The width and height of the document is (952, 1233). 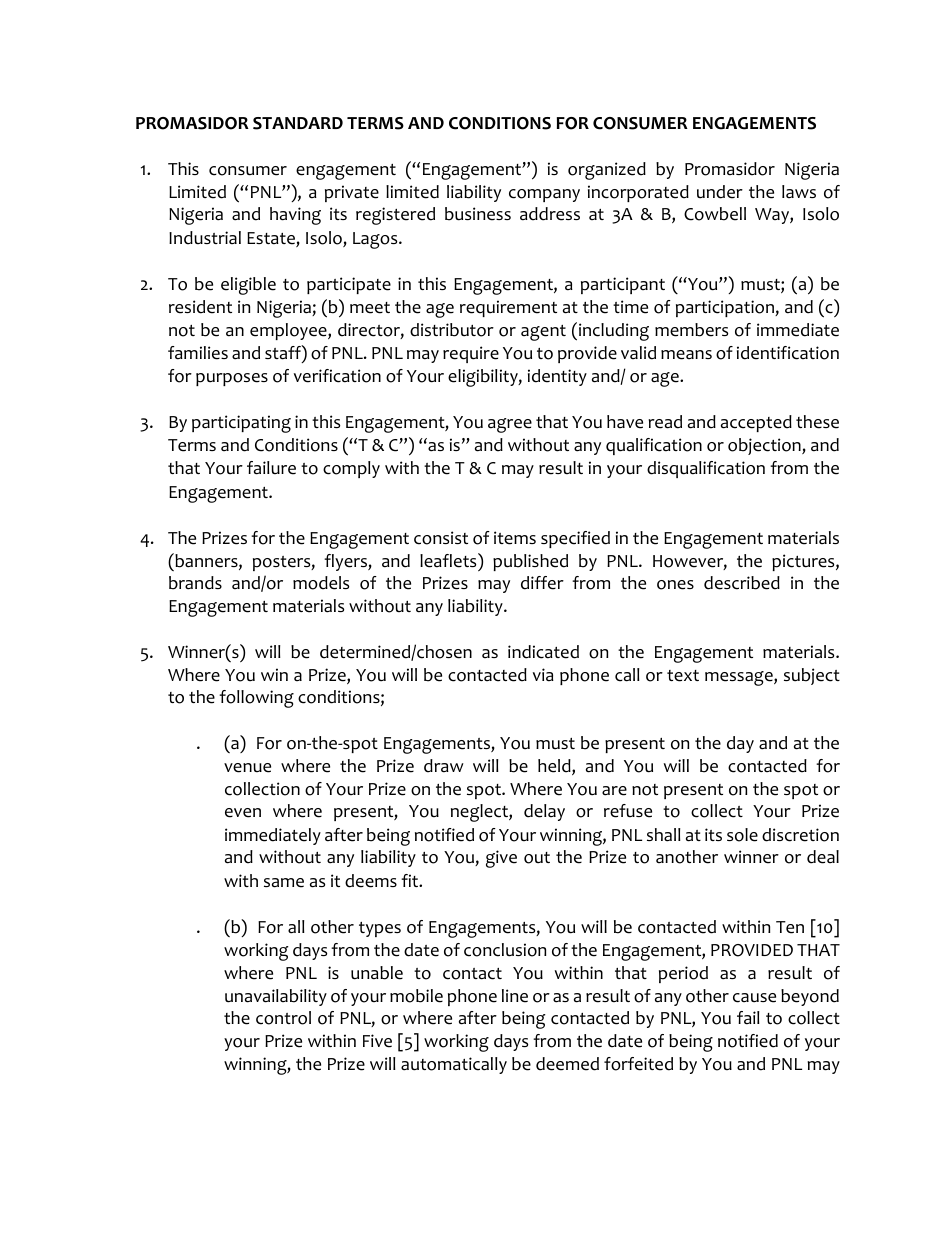 I want to click on under, so click(x=720, y=192).
